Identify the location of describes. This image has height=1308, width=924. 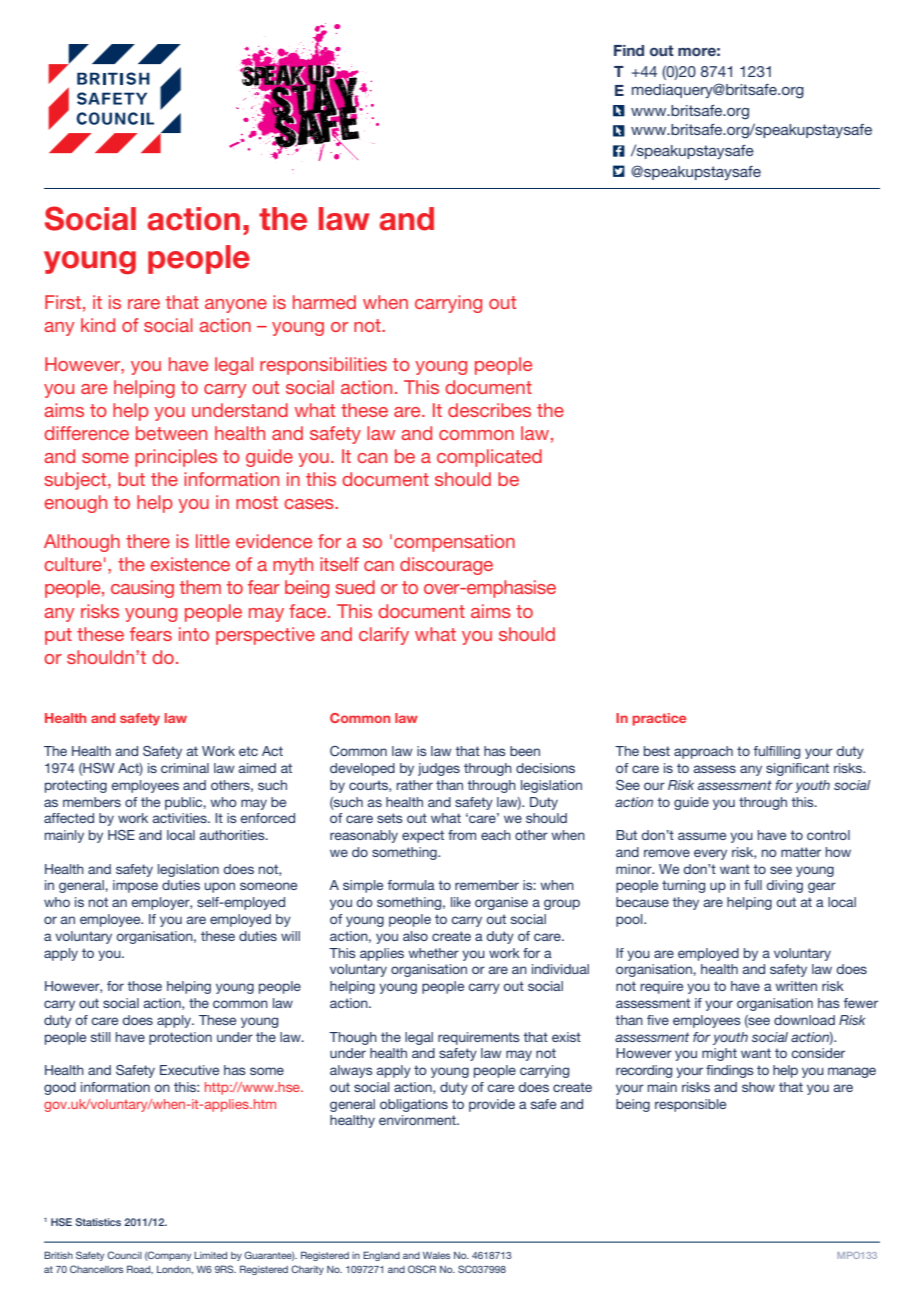
(489, 410).
